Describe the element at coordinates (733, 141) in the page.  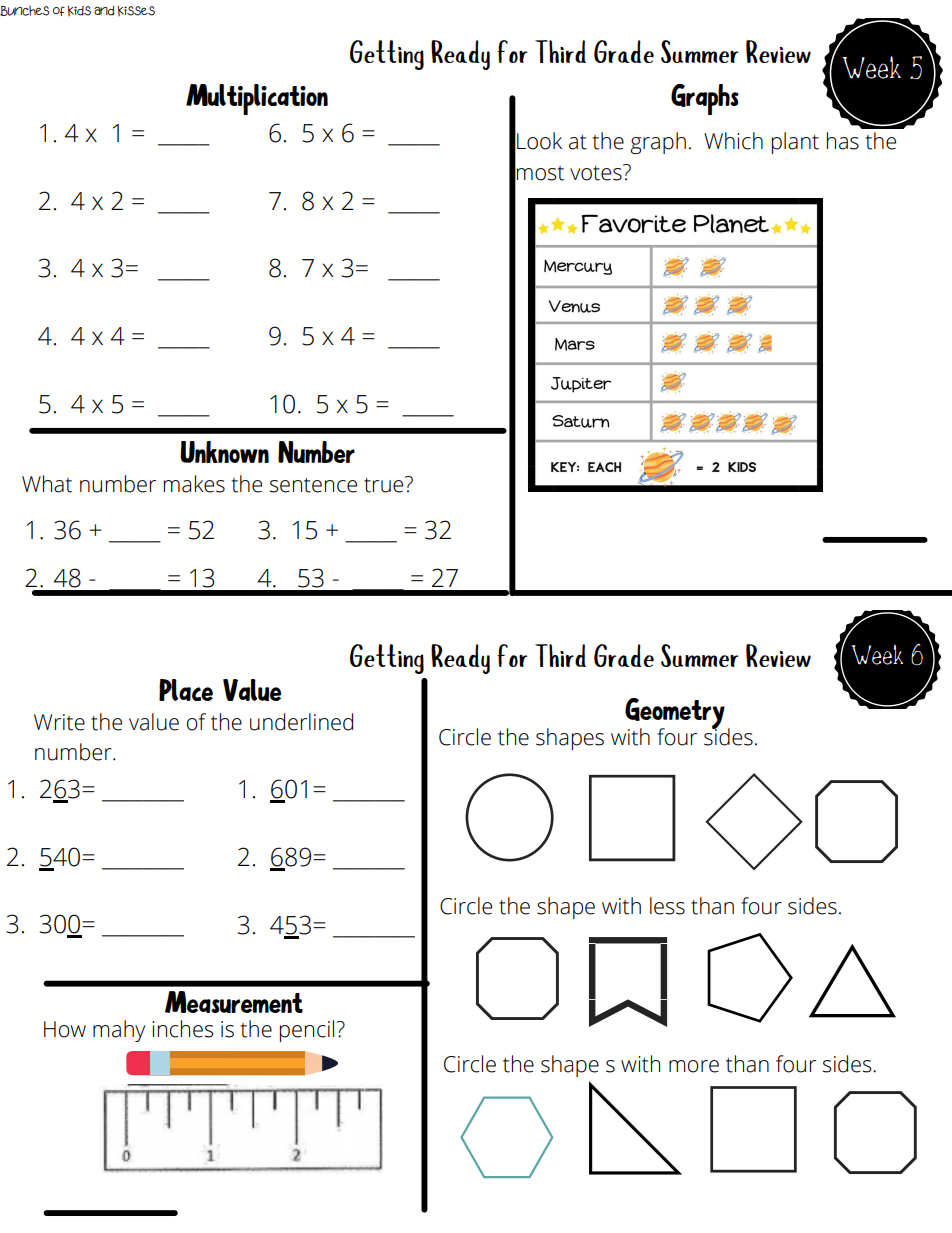
I see `Which` at that location.
